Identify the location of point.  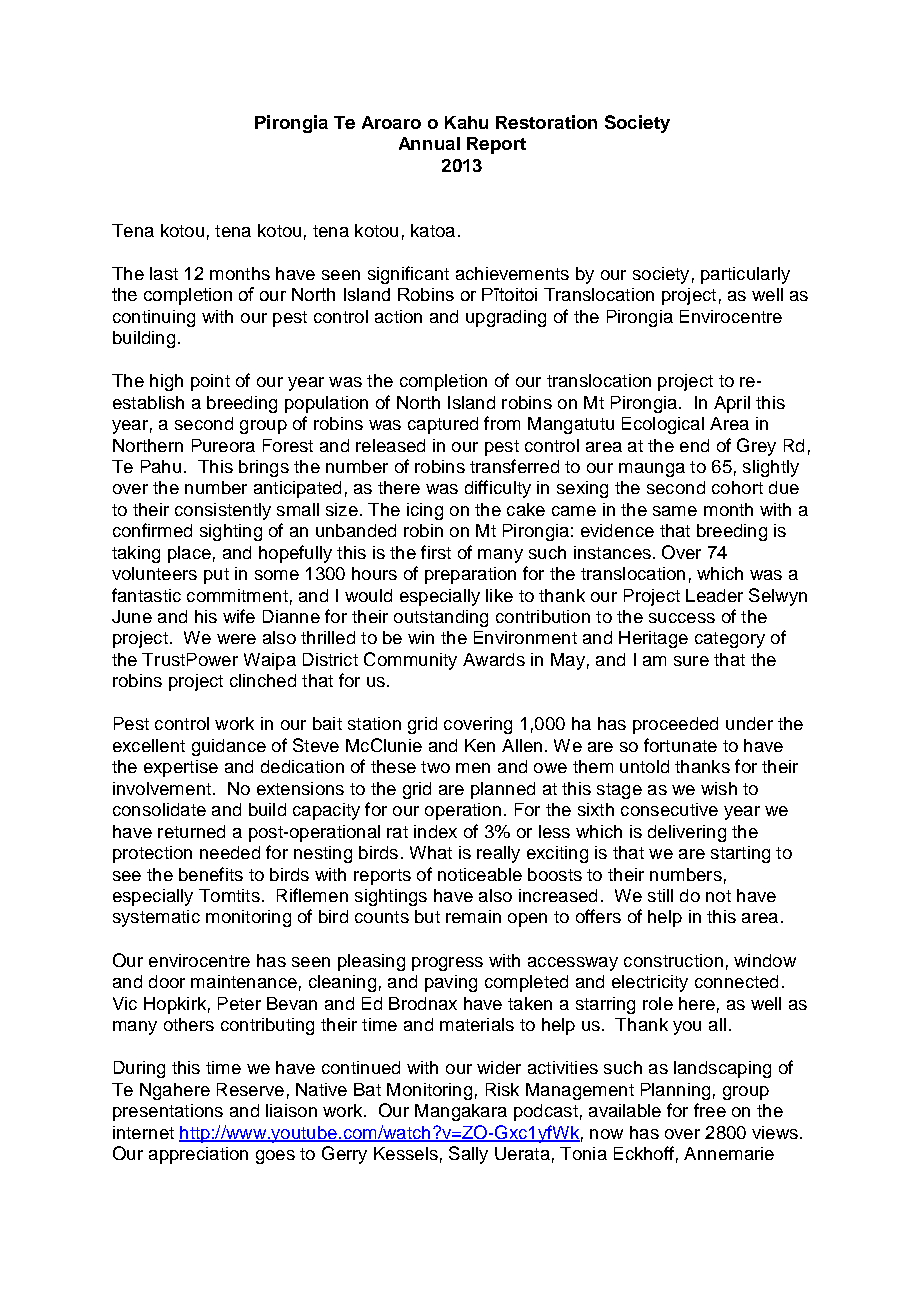
(210, 382).
